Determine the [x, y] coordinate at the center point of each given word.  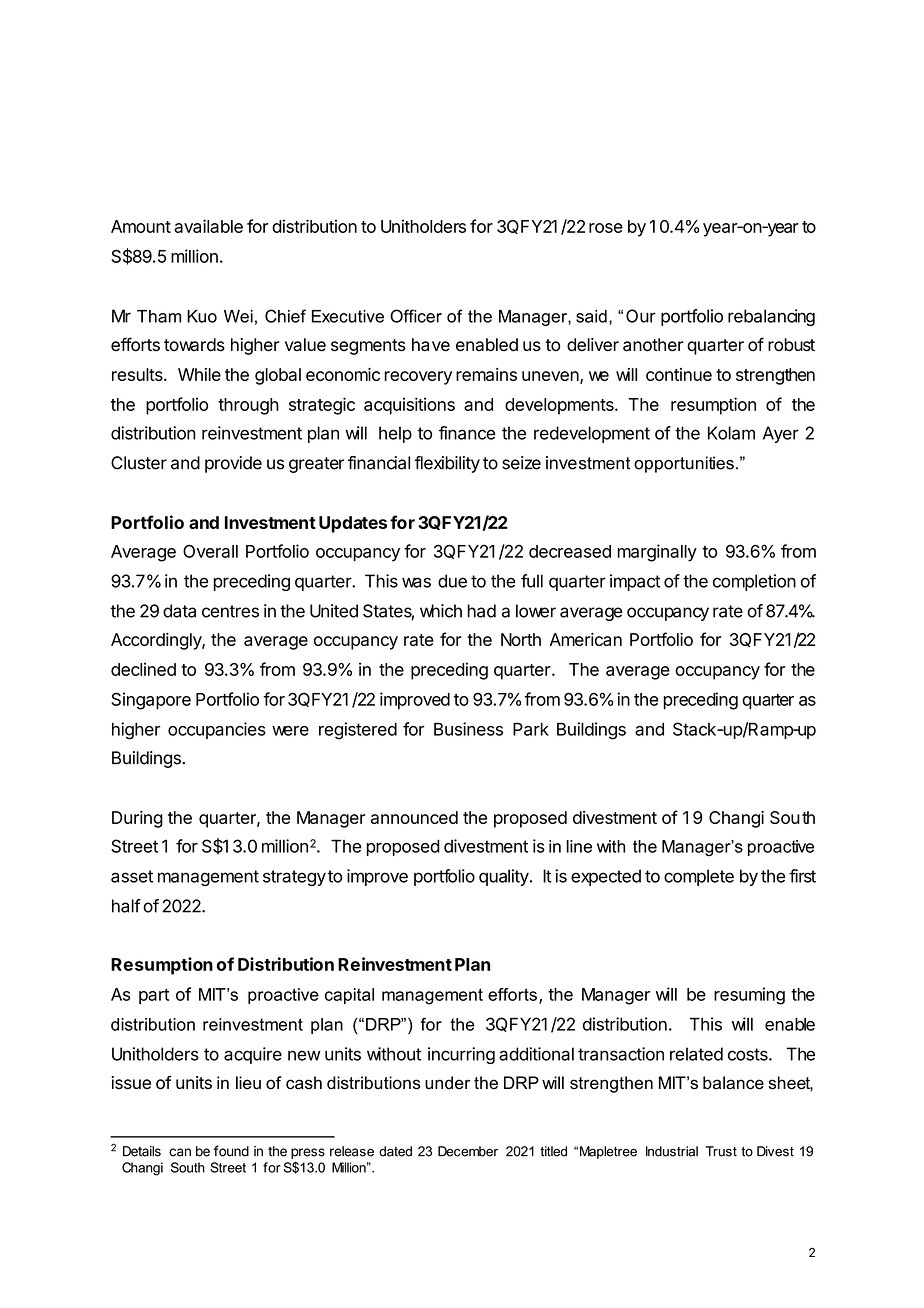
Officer [416, 316]
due [452, 581]
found [231, 1151]
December [468, 1151]
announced [414, 817]
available [208, 226]
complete [699, 877]
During [137, 819]
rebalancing [771, 317]
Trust [721, 1151]
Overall [210, 551]
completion [754, 582]
